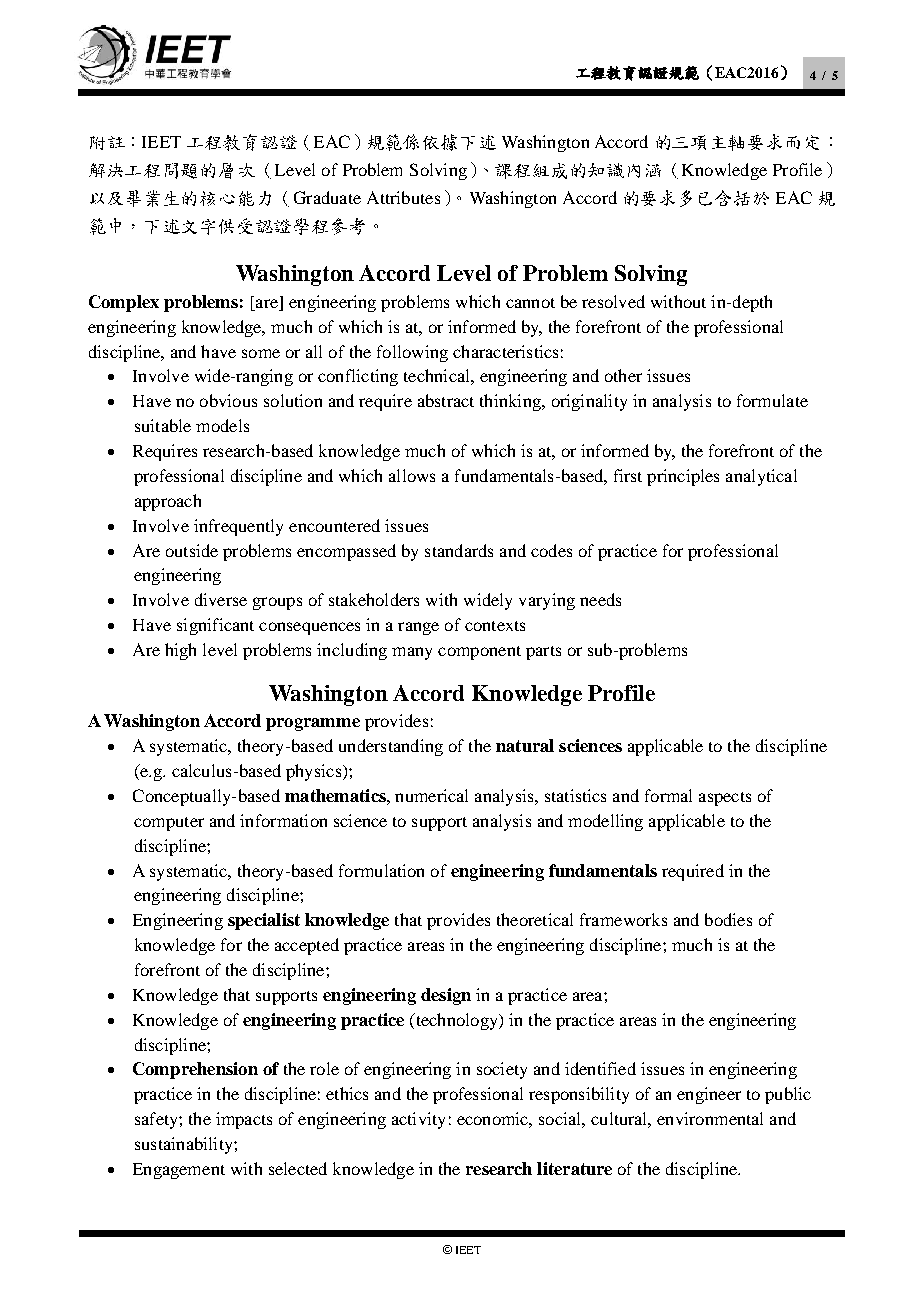 The height and width of the document is (1308, 924). What do you see at coordinates (261, 353) in the document?
I see `some` at bounding box center [261, 353].
